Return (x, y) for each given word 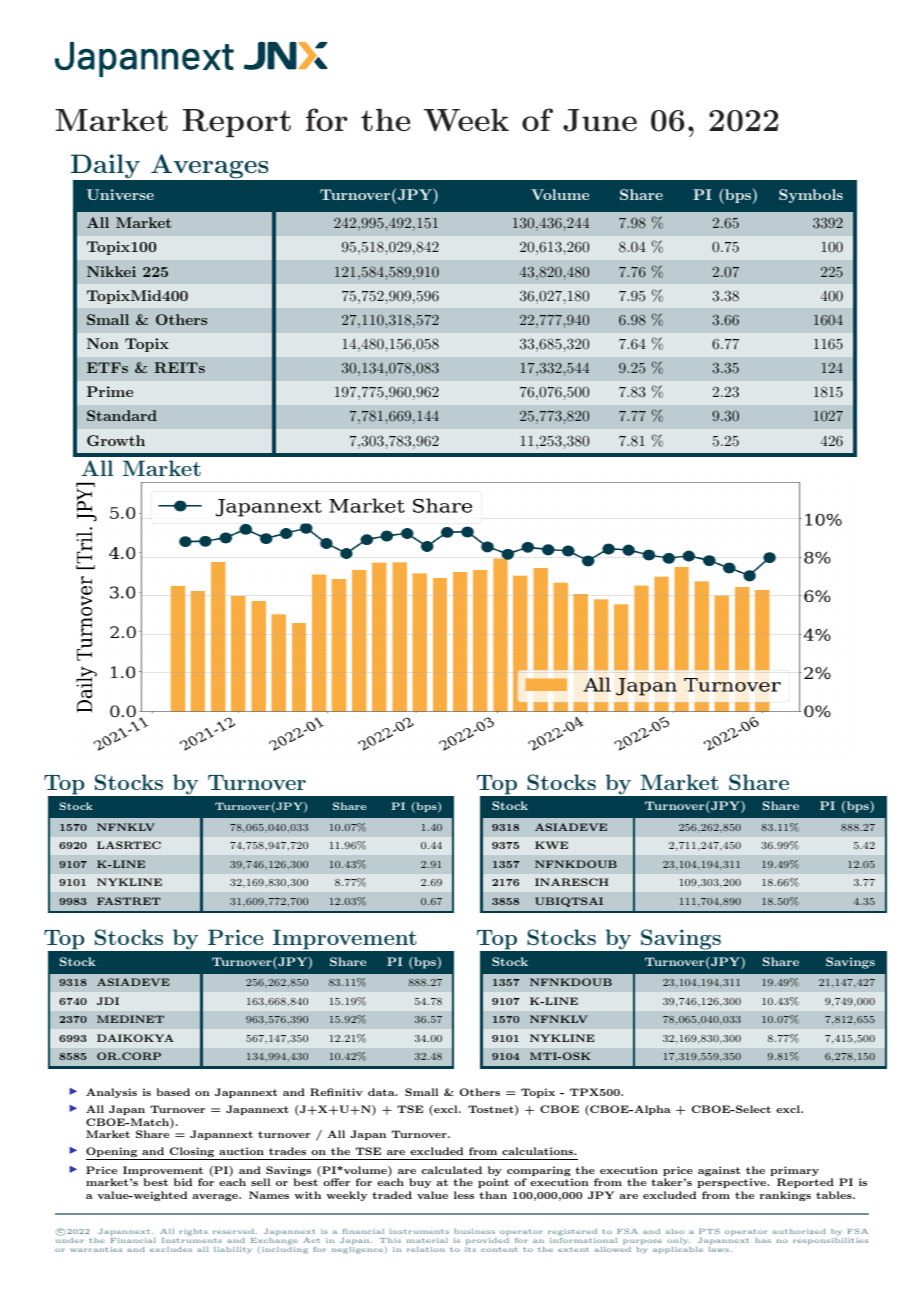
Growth (116, 440)
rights (193, 1232)
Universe (120, 194)
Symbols (811, 196)
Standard (122, 415)
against (719, 1171)
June (600, 120)
